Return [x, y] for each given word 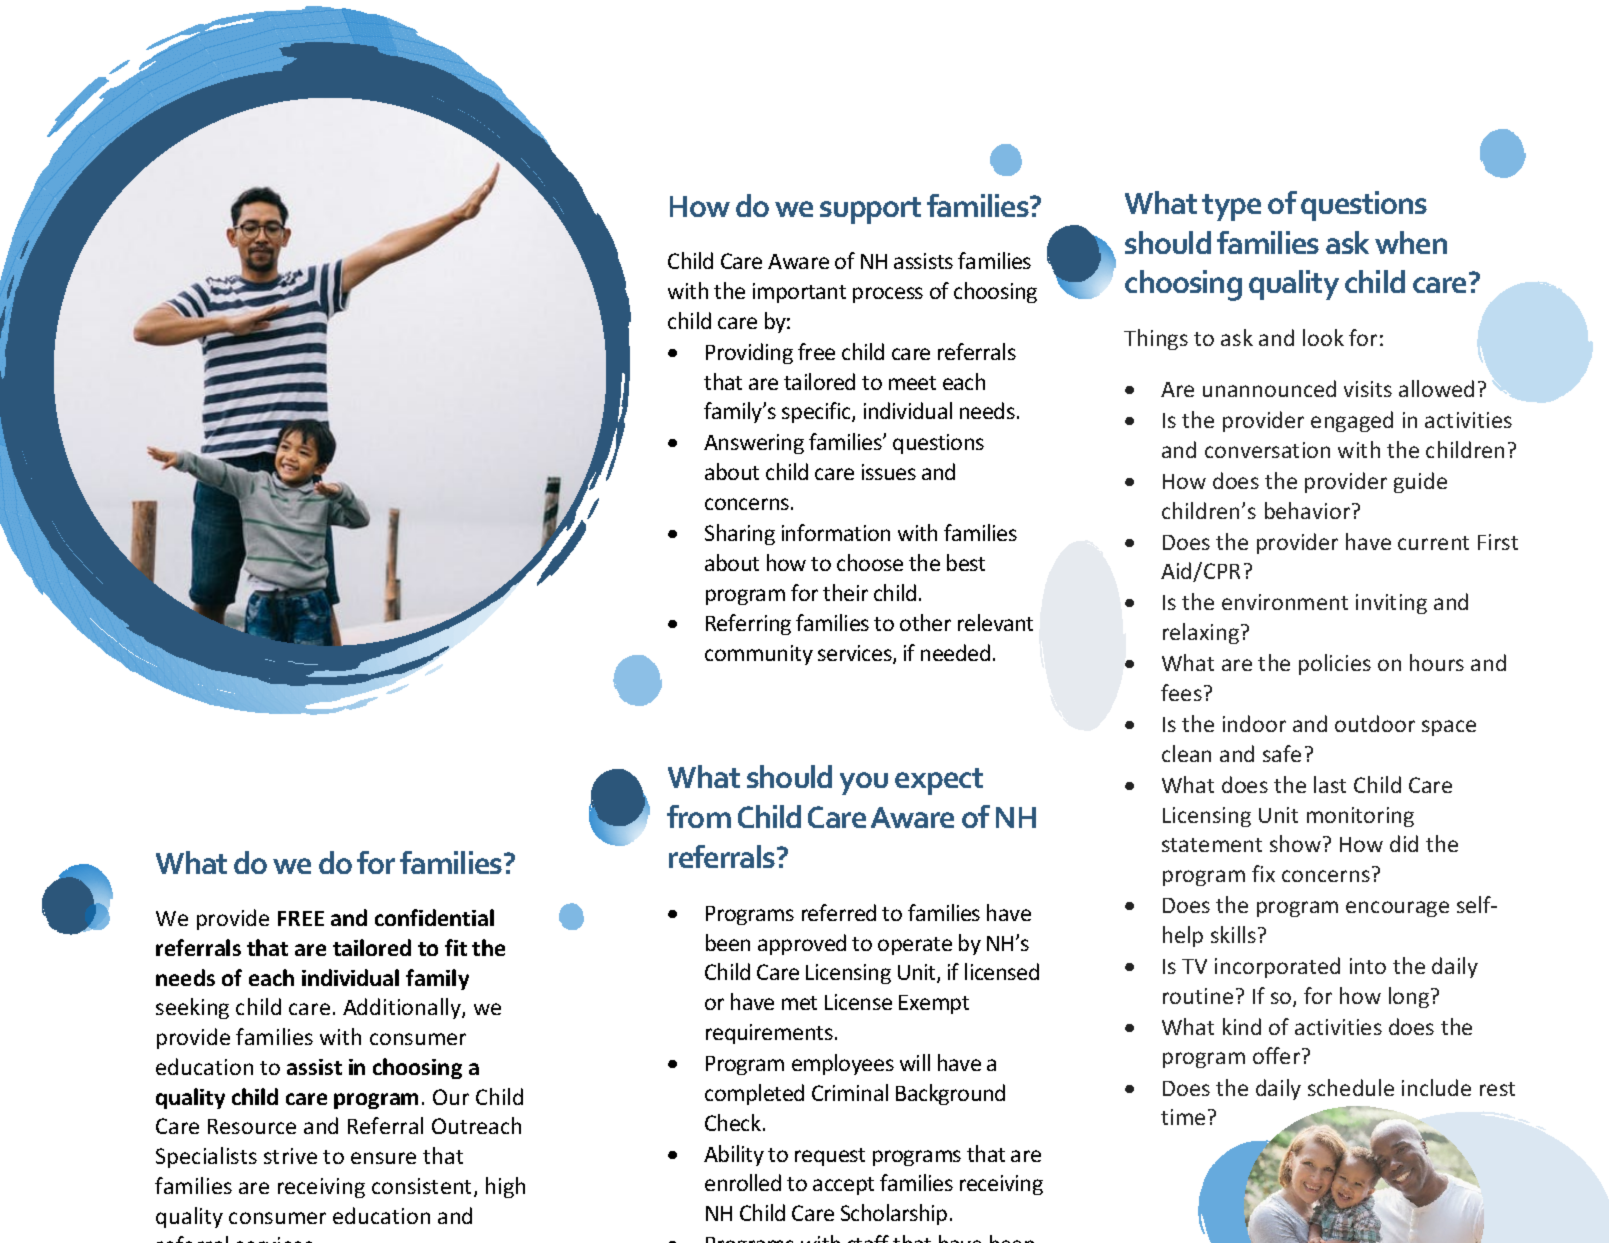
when [1411, 242]
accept [843, 1186]
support [870, 210]
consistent [423, 1187]
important [799, 293]
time [1183, 1117]
